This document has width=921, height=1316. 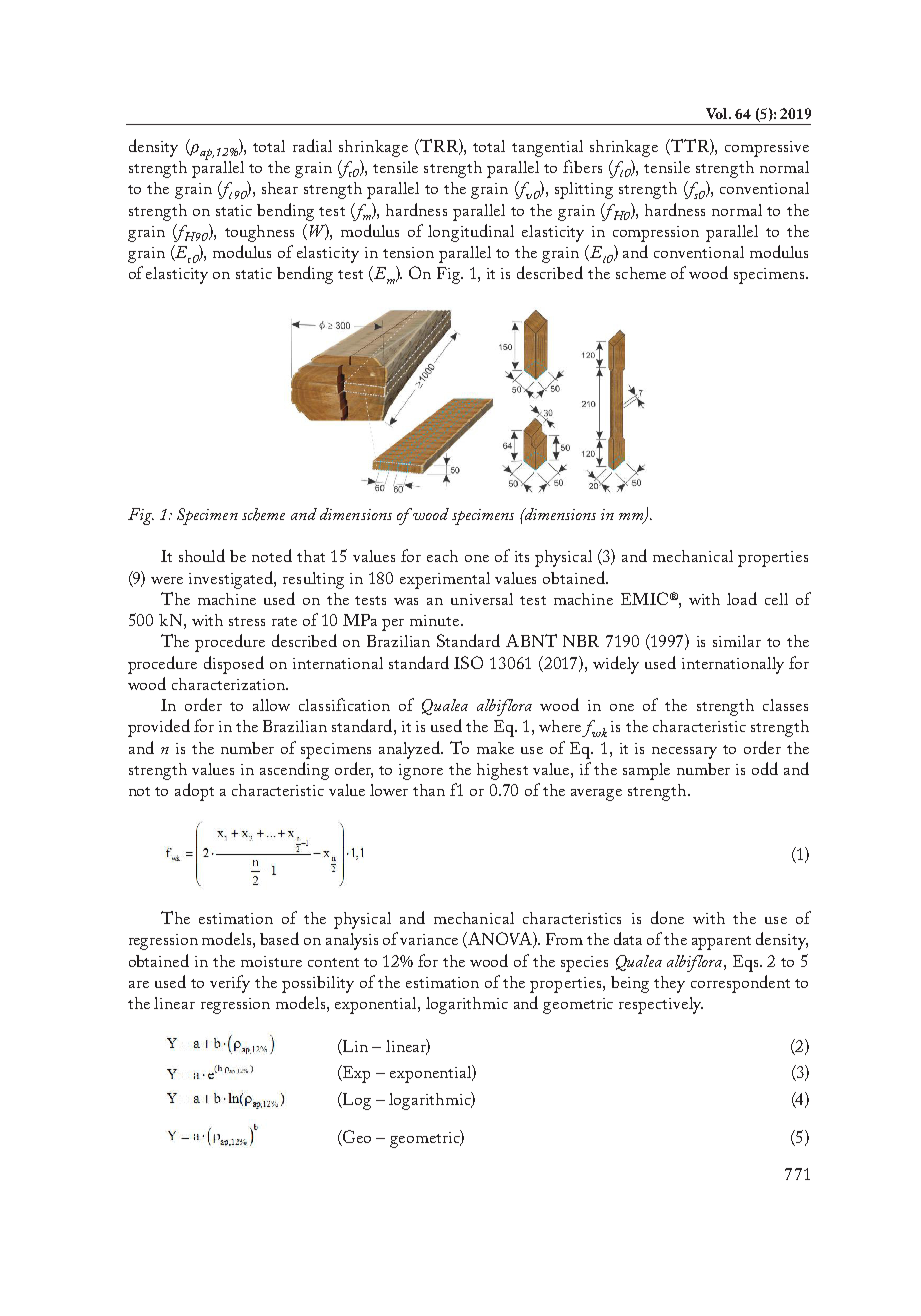 What do you see at coordinates (742, 598) in the document?
I see `load` at bounding box center [742, 598].
